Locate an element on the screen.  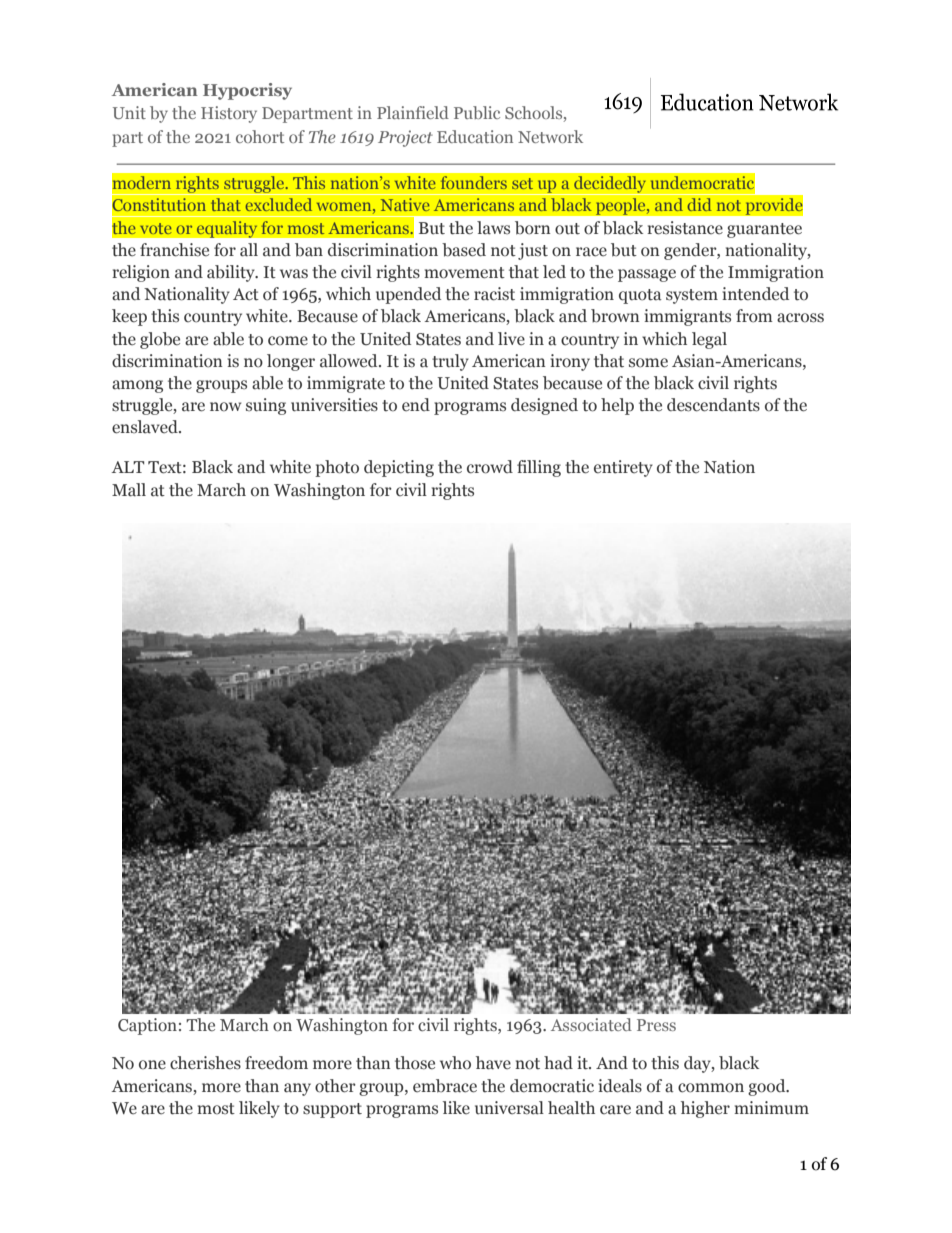
Associated is located at coordinates (591, 1024).
